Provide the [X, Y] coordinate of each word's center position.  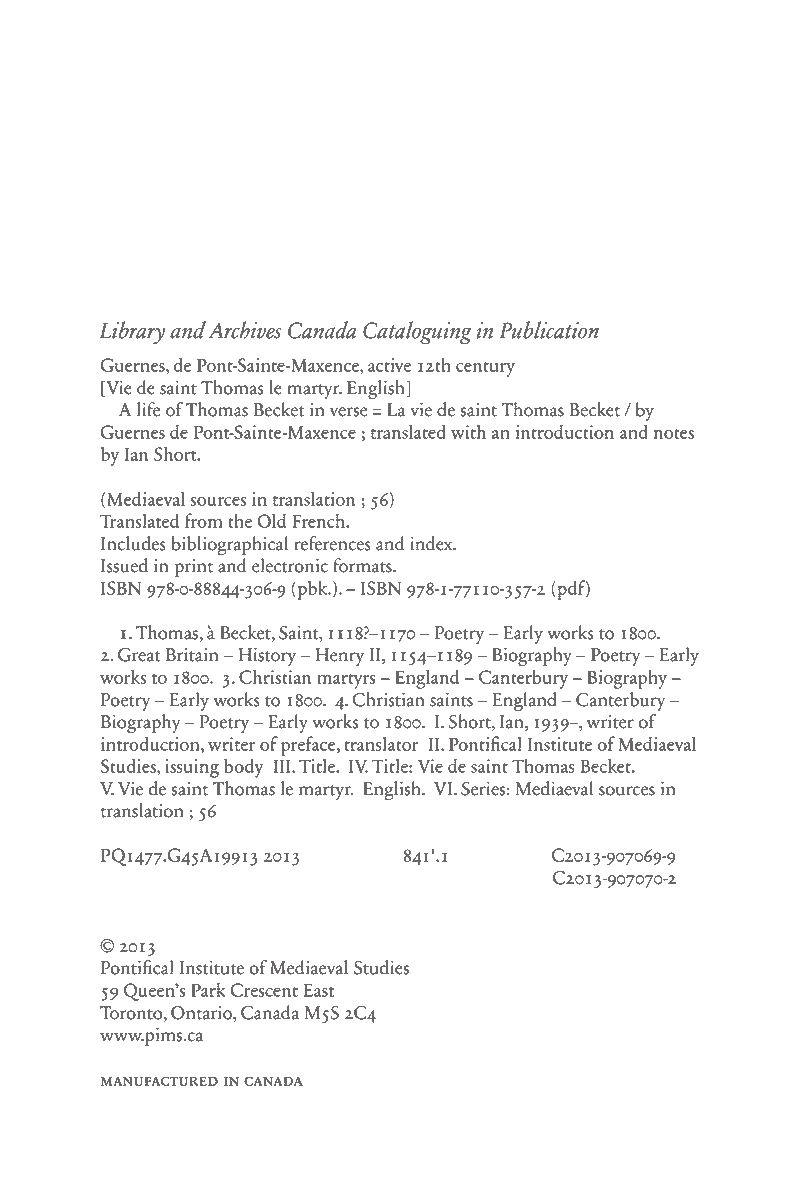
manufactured [159, 1081]
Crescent [264, 990]
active [389, 365]
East [318, 990]
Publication [549, 330]
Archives [245, 330]
